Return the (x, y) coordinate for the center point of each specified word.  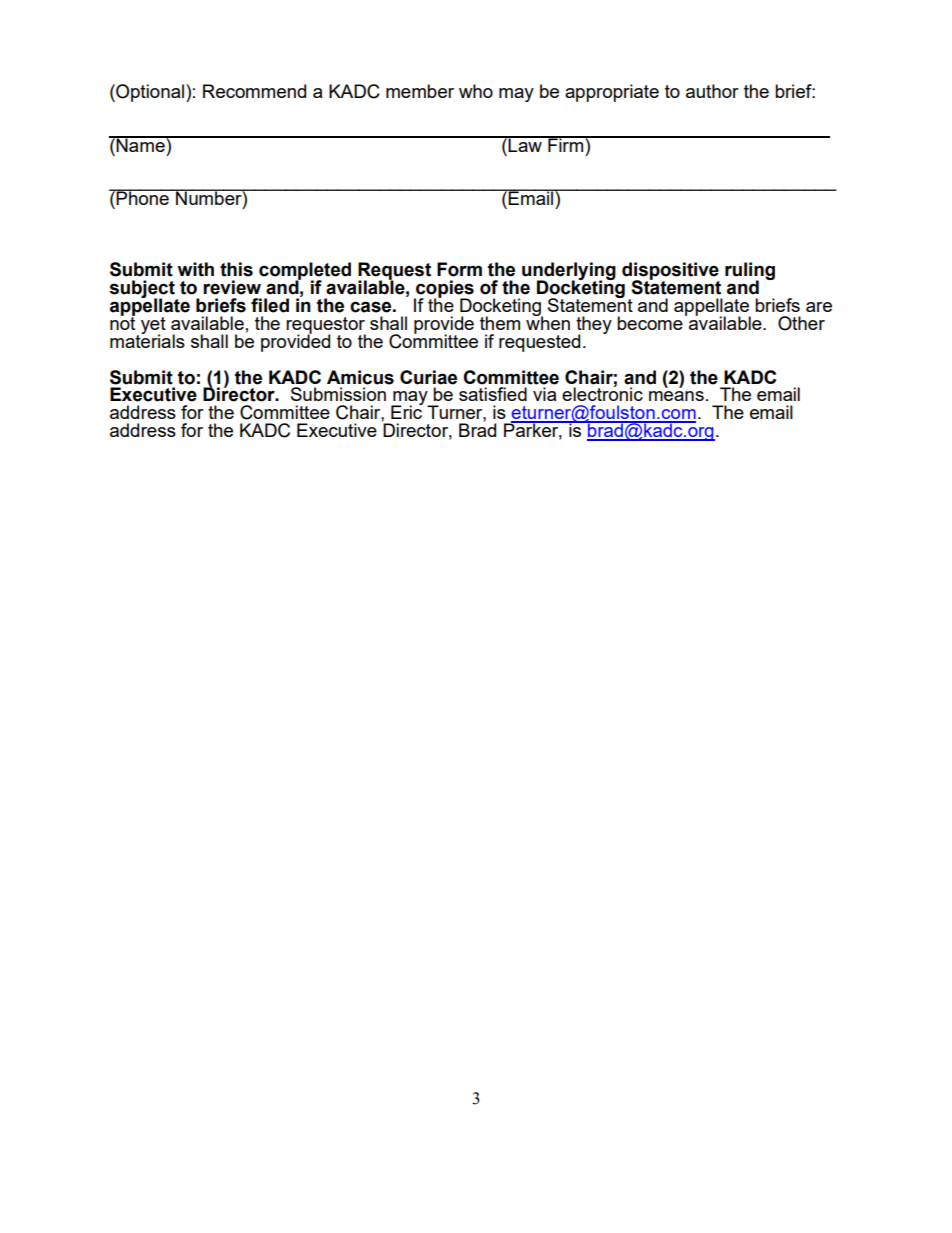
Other (801, 323)
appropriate (612, 93)
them (500, 323)
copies (444, 290)
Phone (143, 197)
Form (459, 269)
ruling (750, 272)
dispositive (670, 272)
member (420, 91)
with (195, 269)
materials (147, 340)
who (476, 91)
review (232, 287)
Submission (338, 394)
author (712, 91)
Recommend (254, 91)
